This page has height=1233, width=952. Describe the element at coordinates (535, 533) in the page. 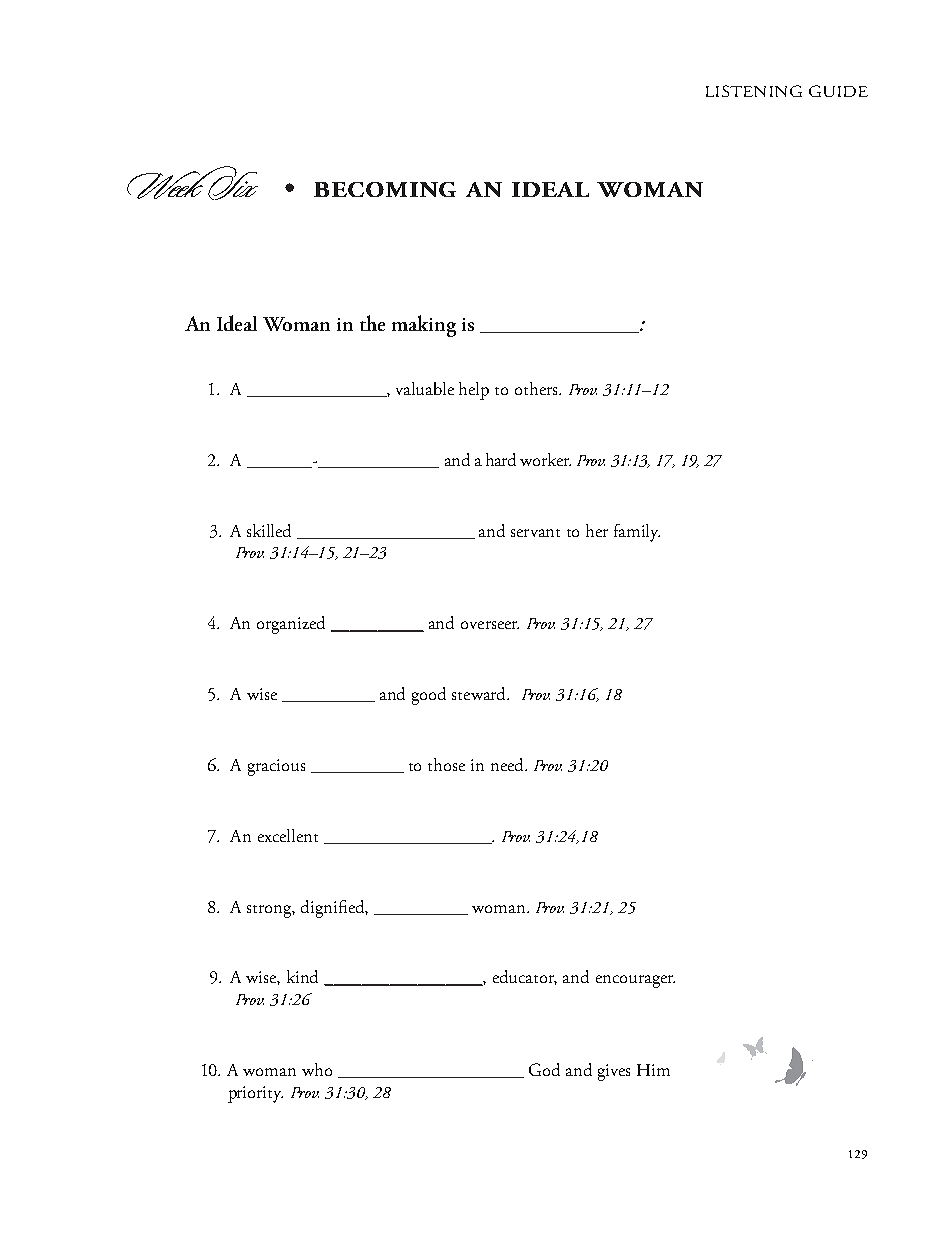

I see `servant` at that location.
